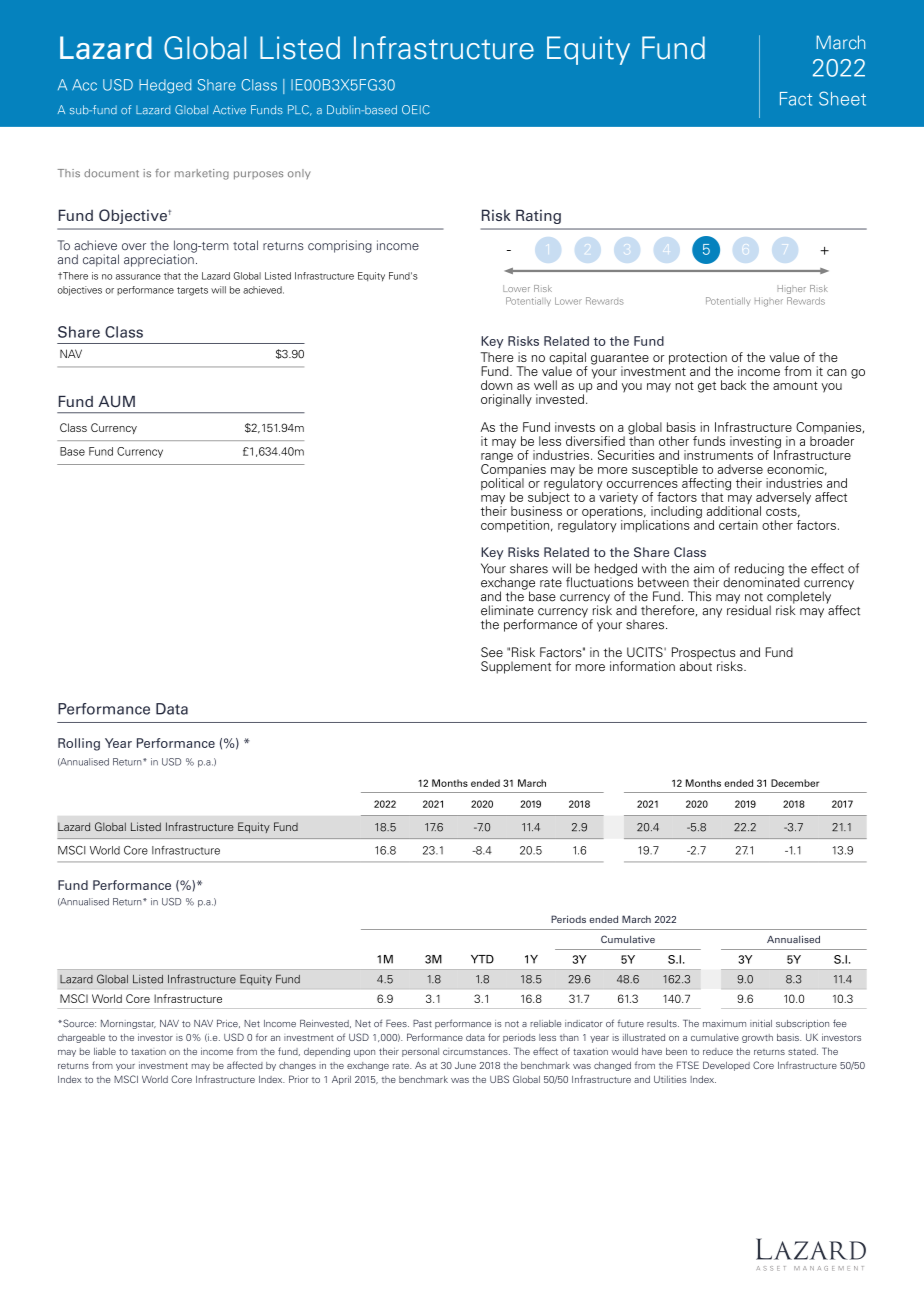  What do you see at coordinates (761, 581) in the screenshot?
I see `denominated` at bounding box center [761, 581].
